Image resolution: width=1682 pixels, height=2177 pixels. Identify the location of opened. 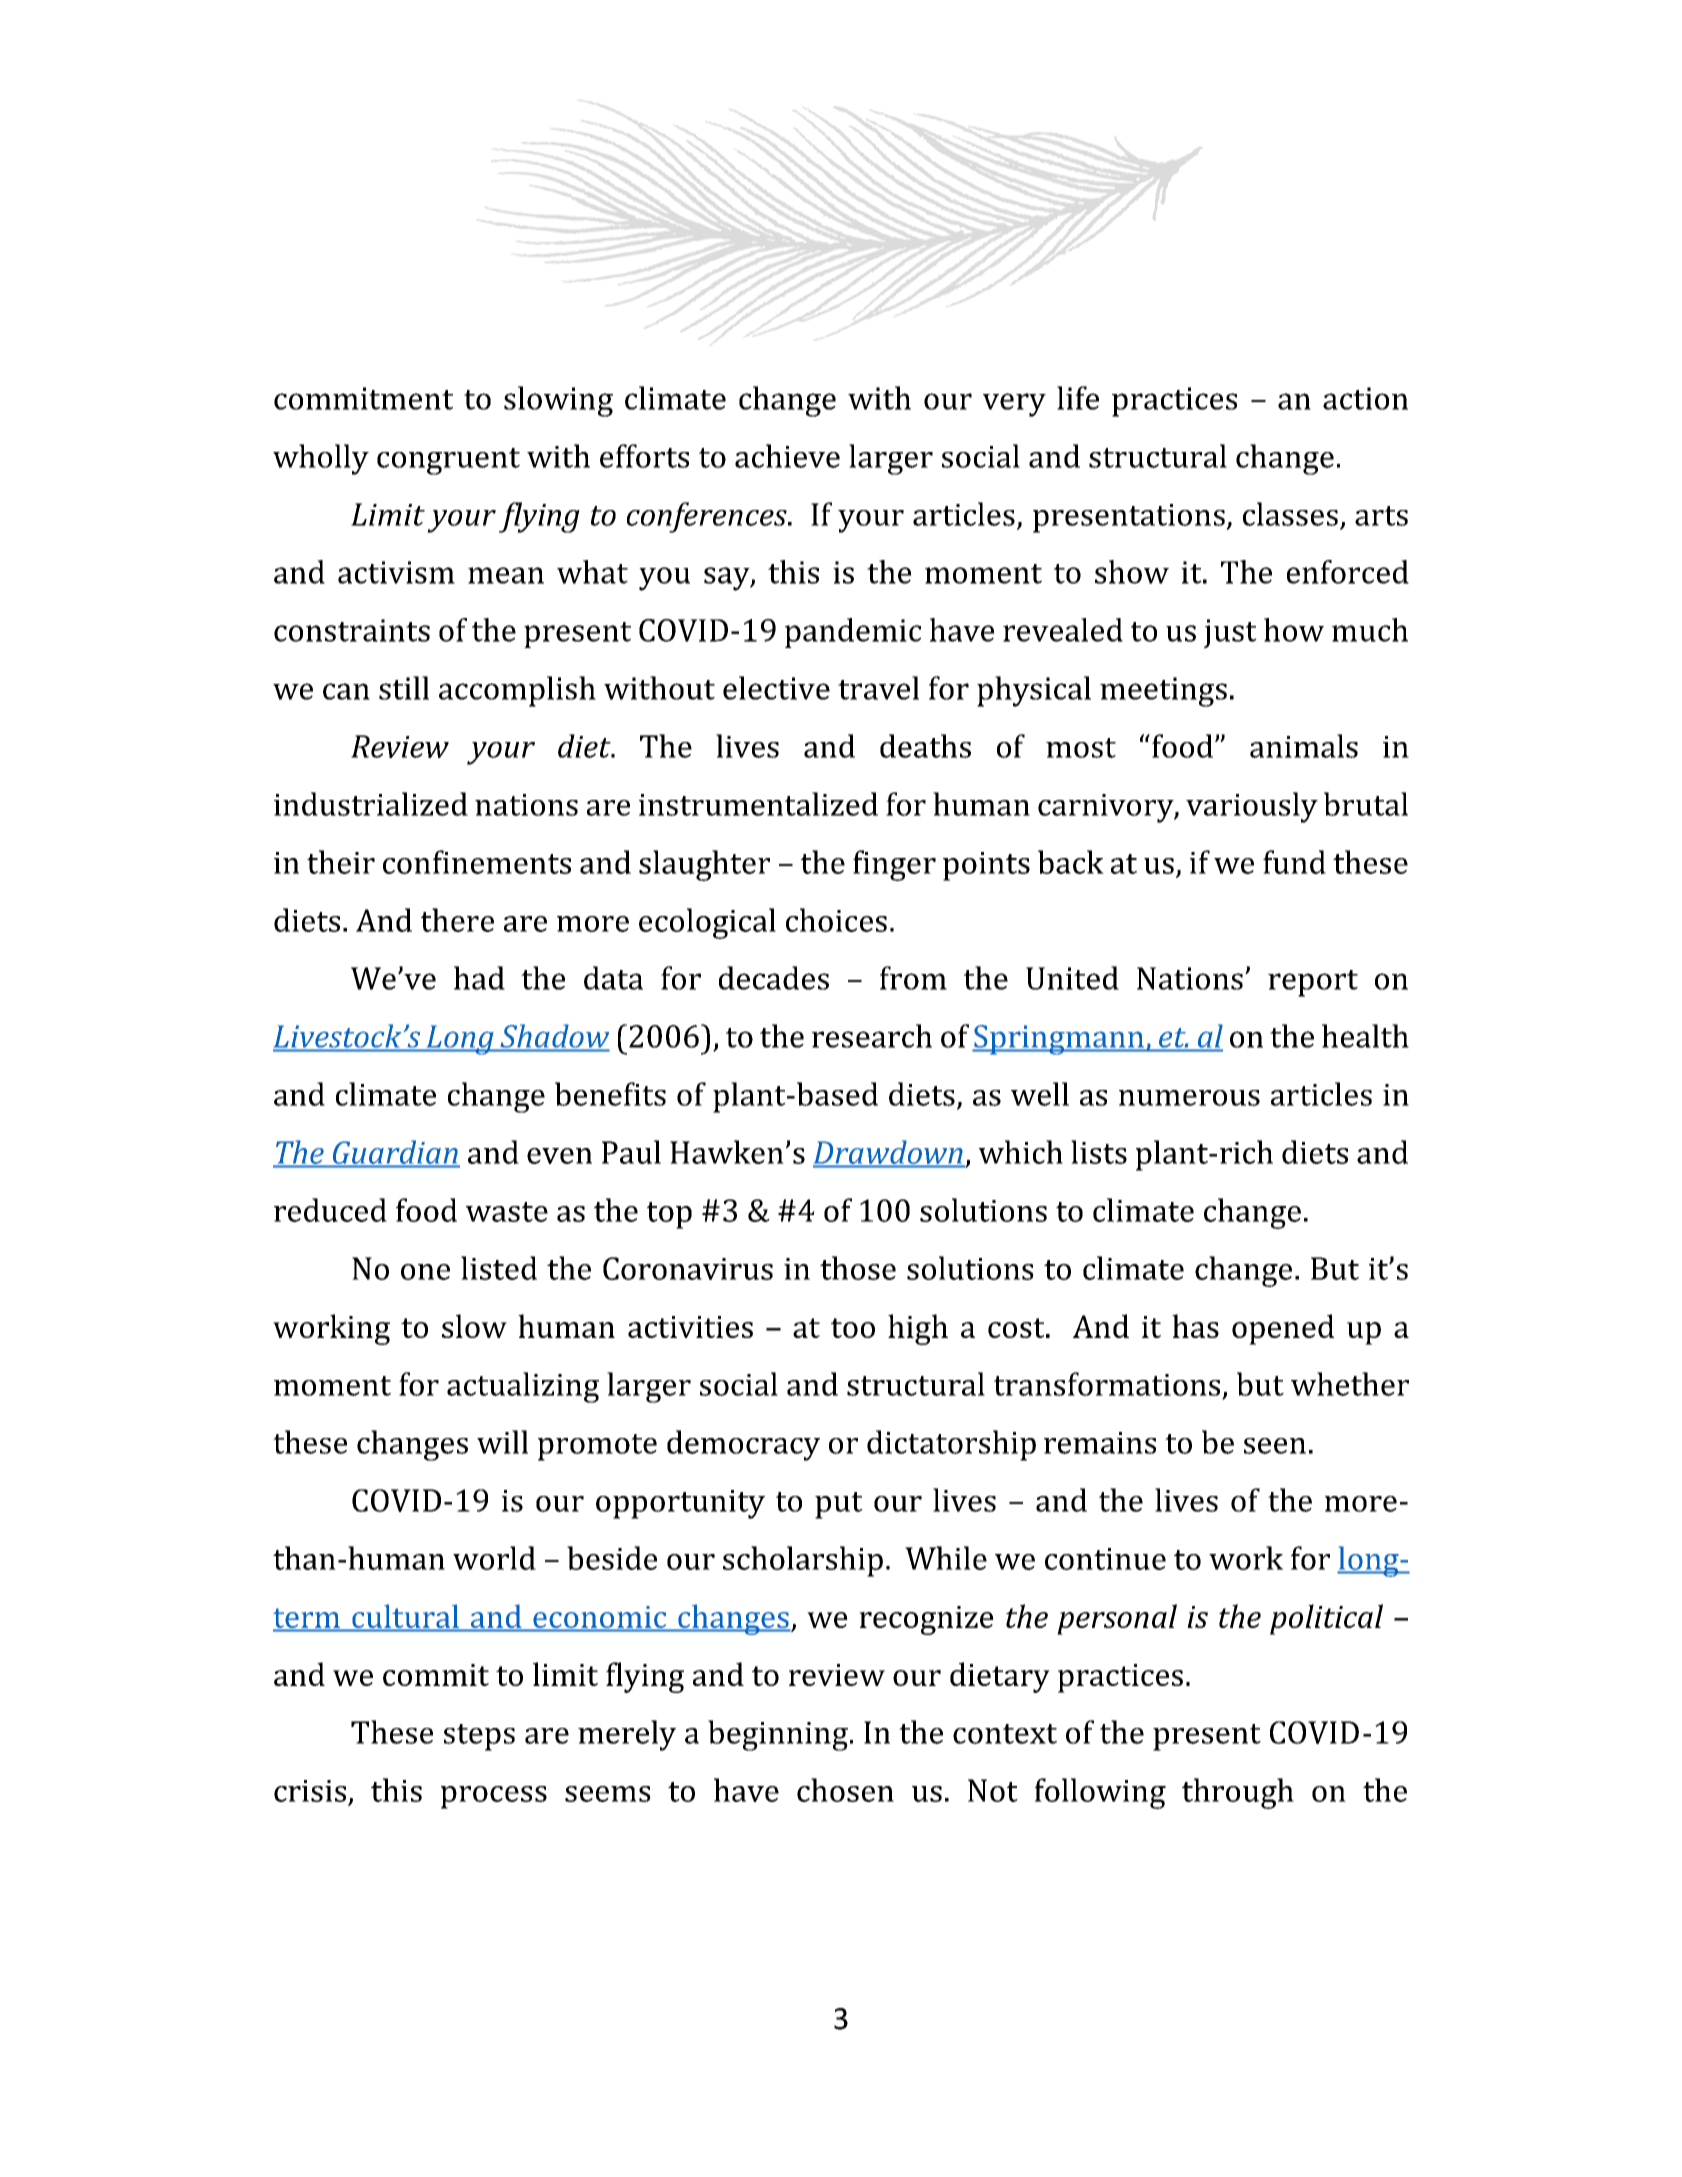
(1283, 1329).
